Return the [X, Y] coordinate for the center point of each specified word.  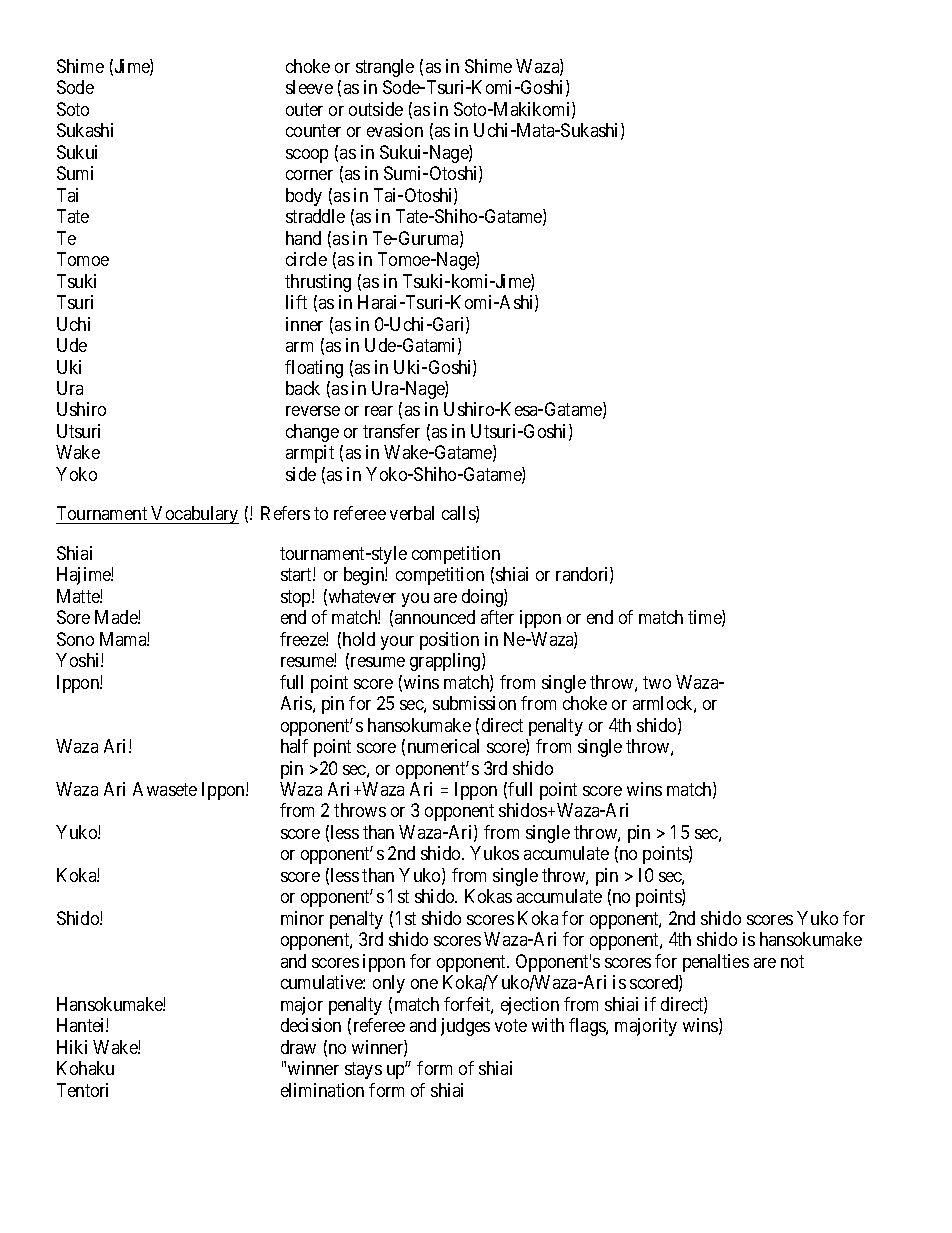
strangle [385, 68]
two [657, 682]
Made [117, 617]
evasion [395, 130]
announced [435, 617]
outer [304, 109]
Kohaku [85, 1068]
